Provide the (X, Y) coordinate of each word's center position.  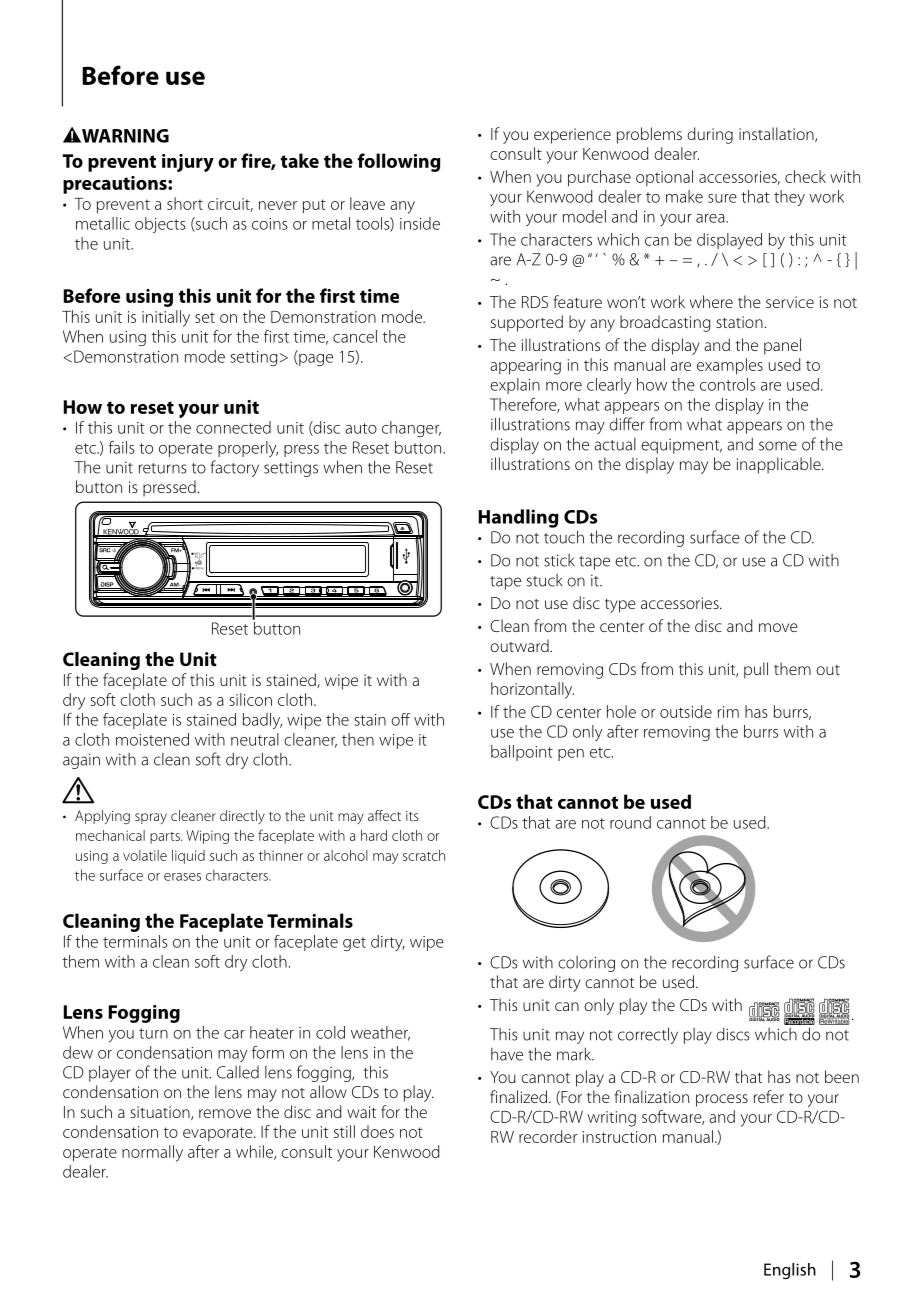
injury (188, 163)
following (398, 162)
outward (520, 645)
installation (777, 134)
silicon (251, 699)
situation (161, 1113)
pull (756, 670)
